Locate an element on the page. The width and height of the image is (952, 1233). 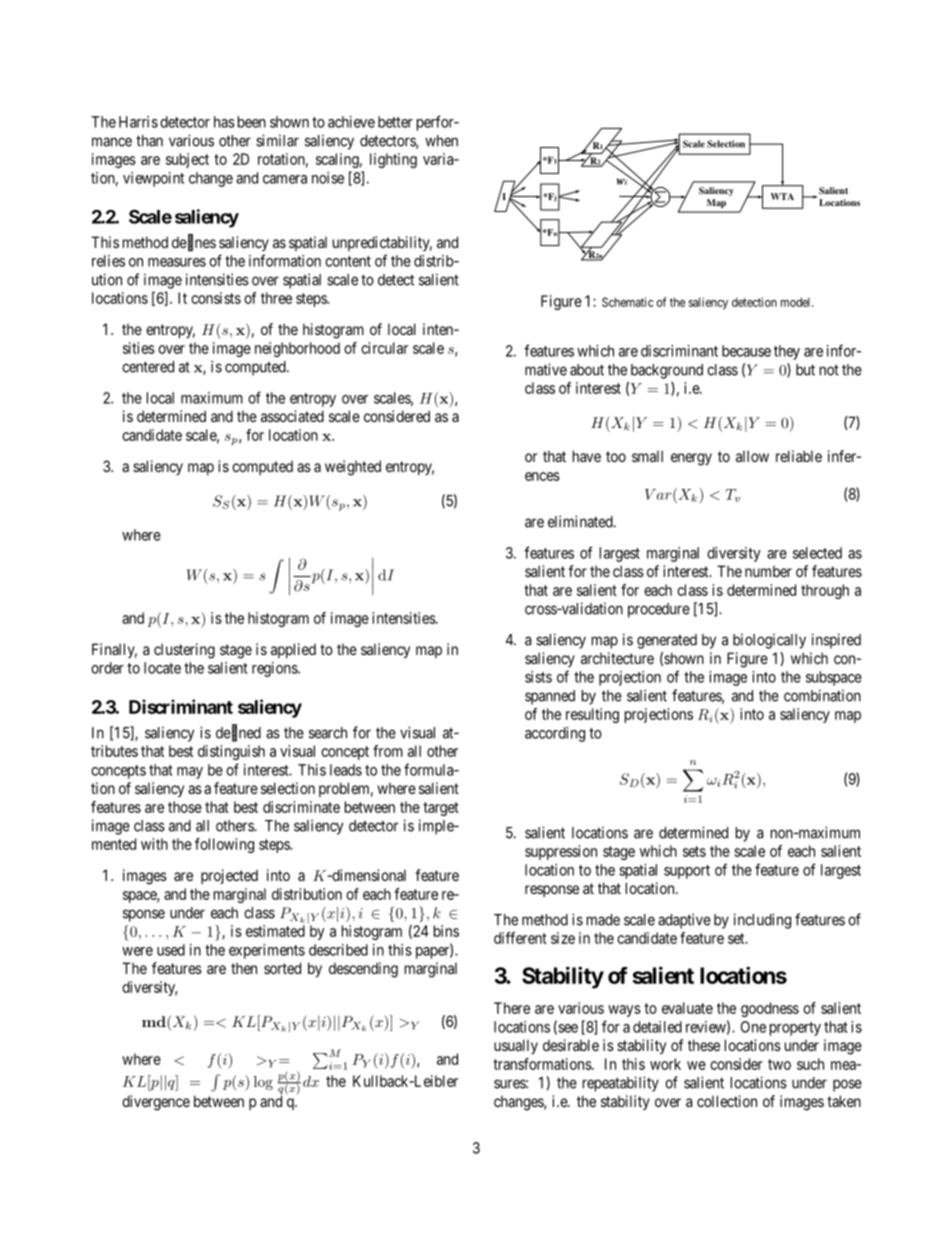
WTA is located at coordinates (782, 196).
